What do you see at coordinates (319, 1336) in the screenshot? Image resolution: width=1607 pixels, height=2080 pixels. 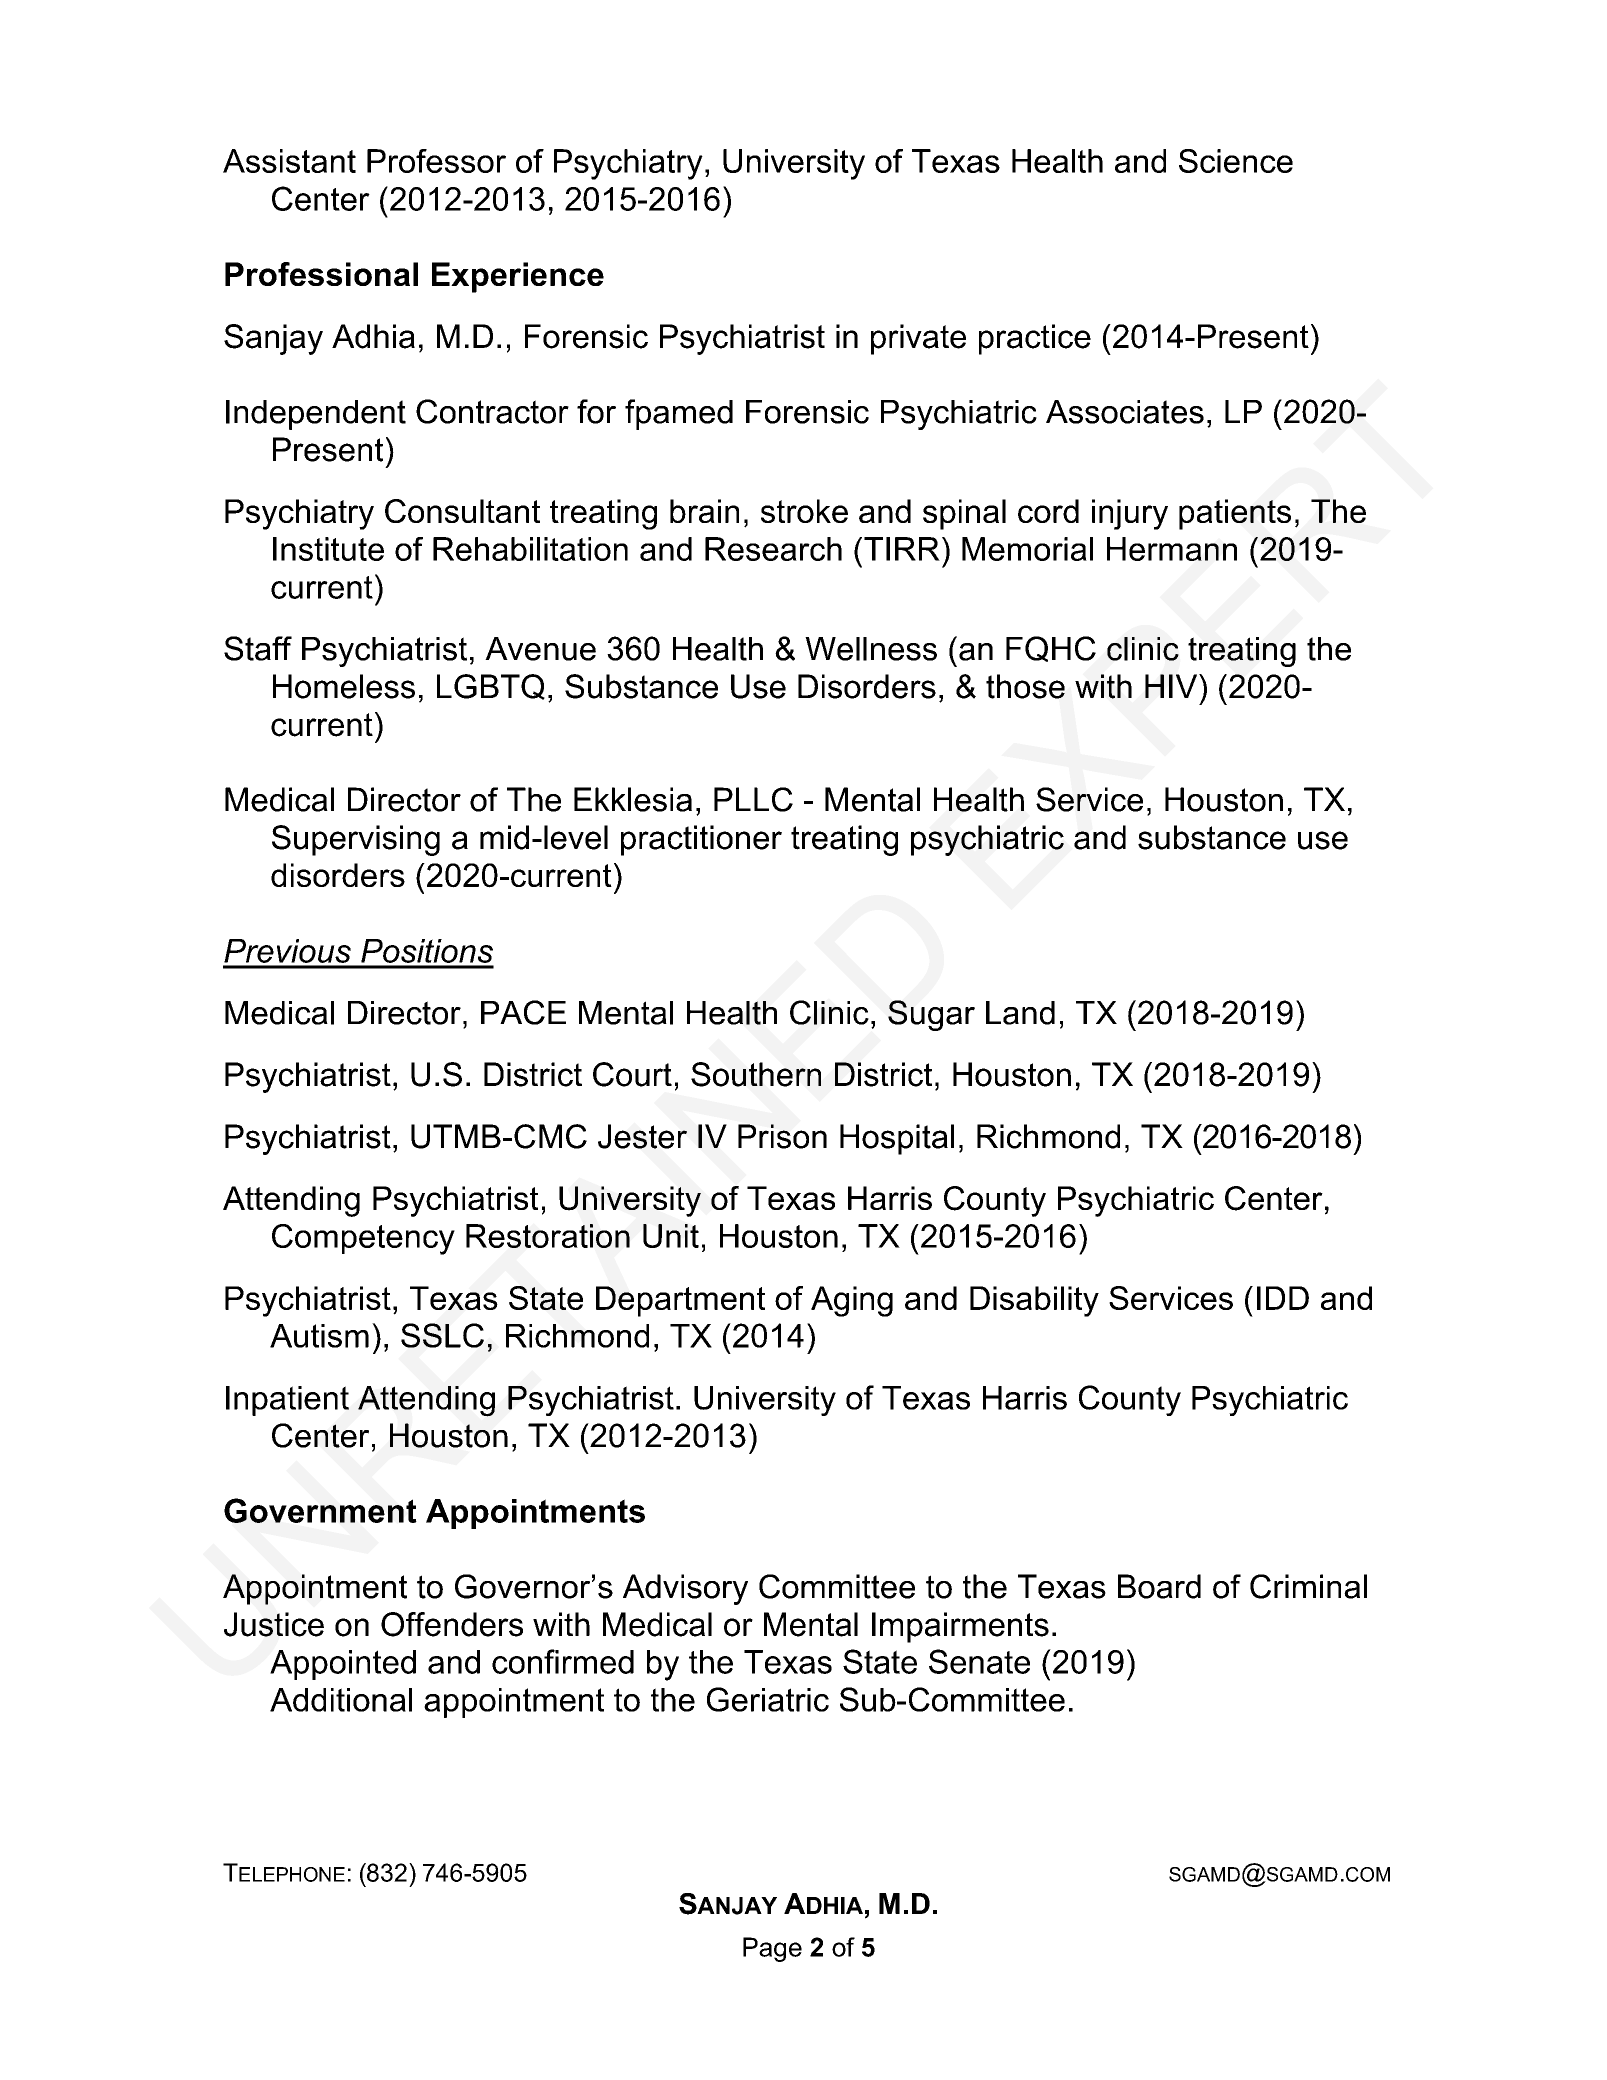 I see `Autism` at bounding box center [319, 1336].
